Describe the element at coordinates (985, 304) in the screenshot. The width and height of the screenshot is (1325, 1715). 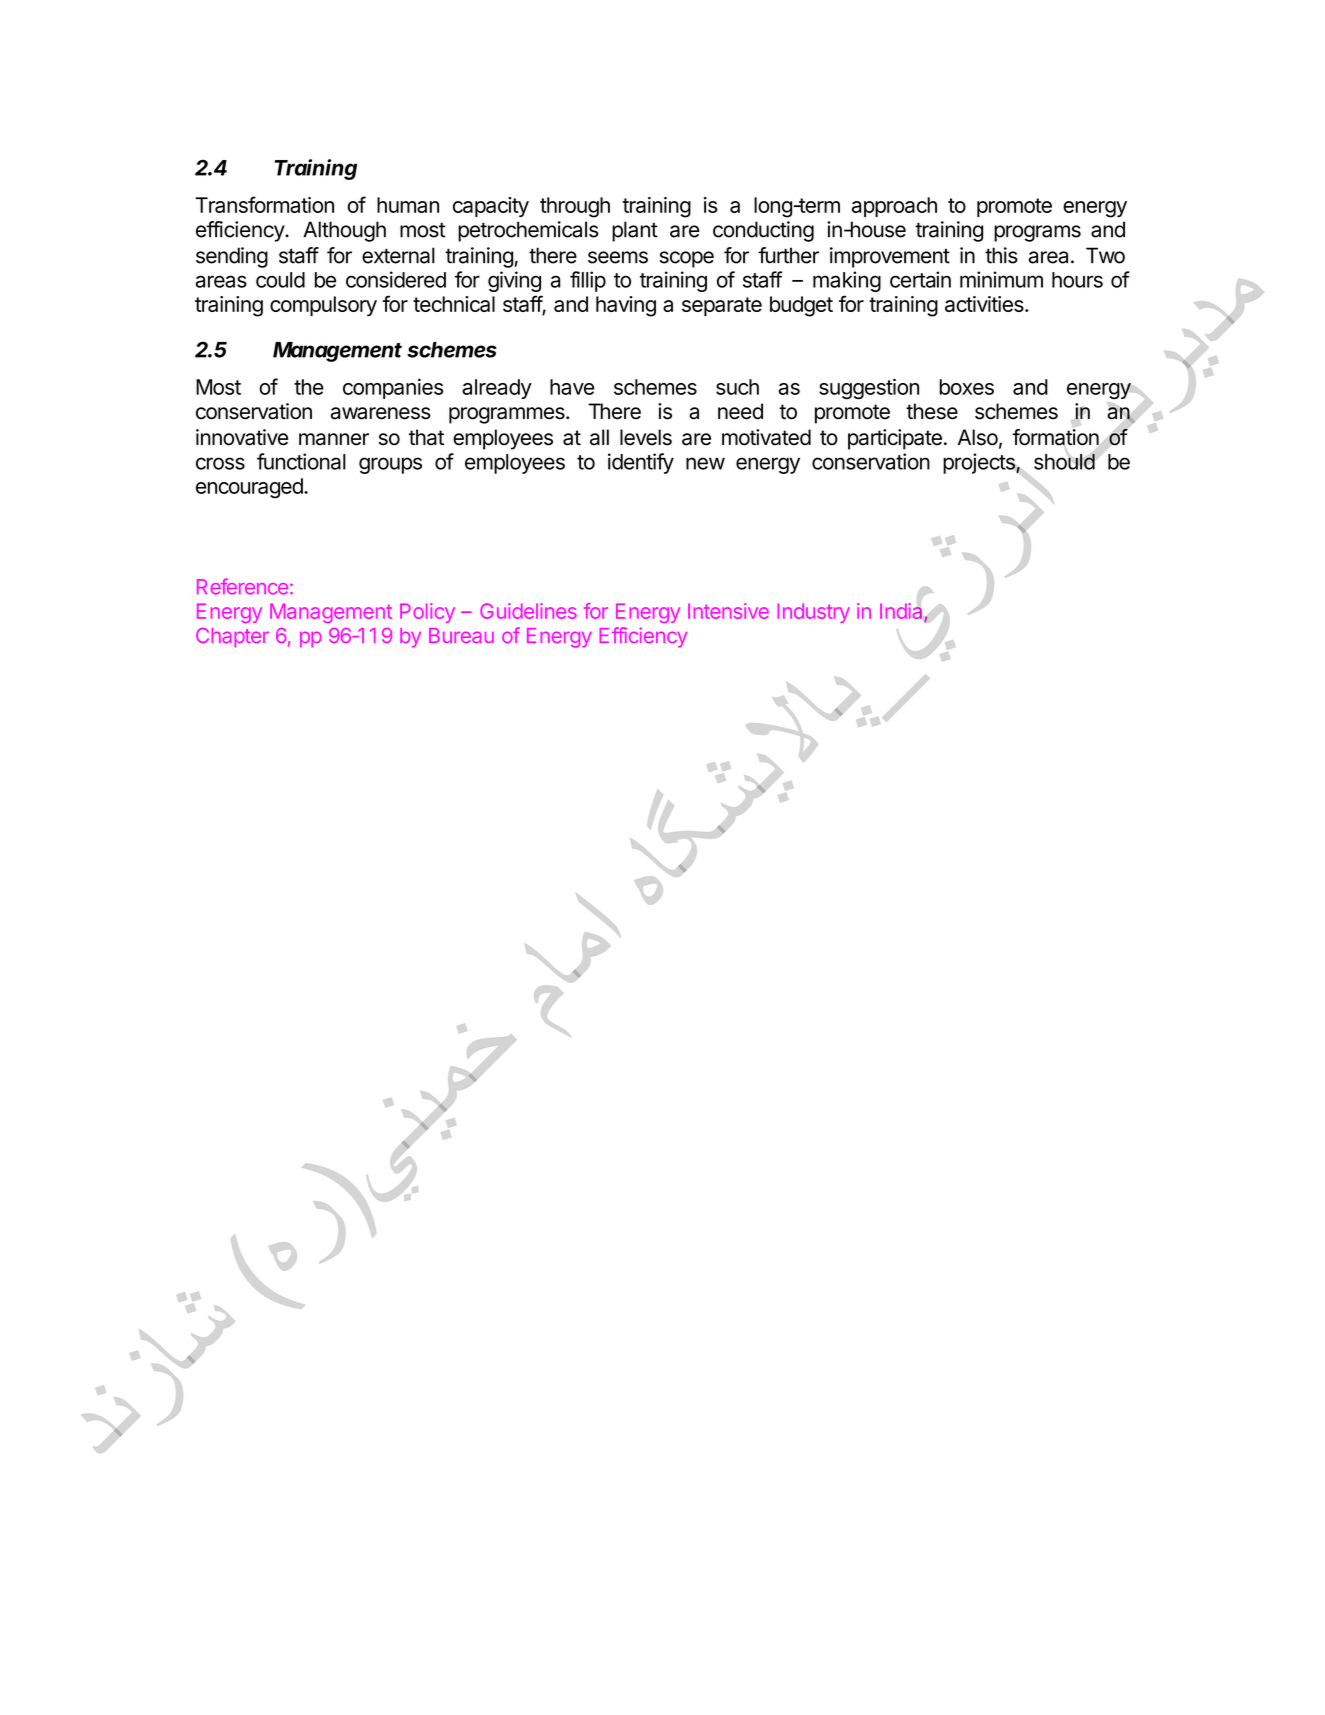
I see `activities` at that location.
